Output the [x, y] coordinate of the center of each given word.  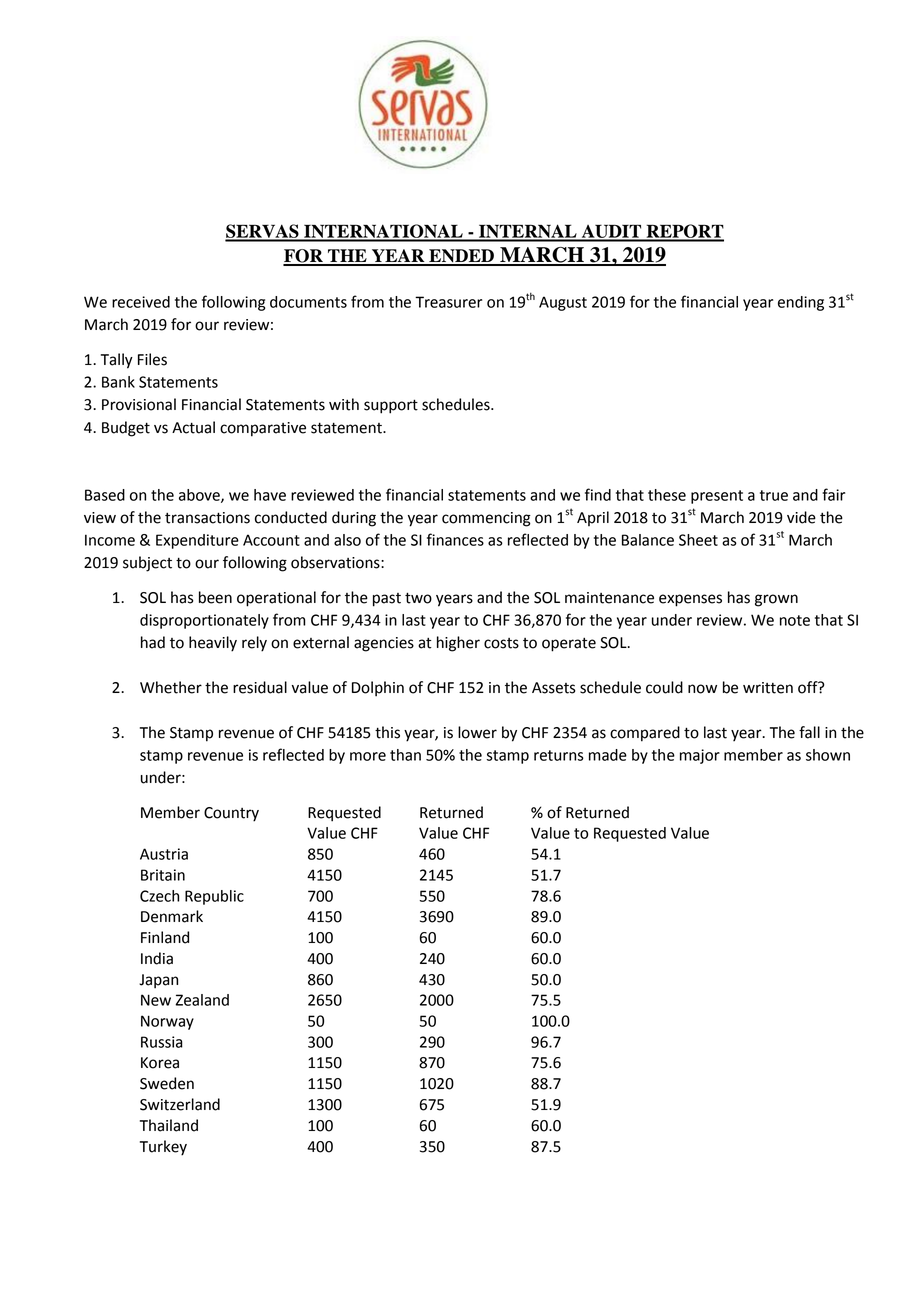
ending [801, 303]
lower [477, 732]
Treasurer [448, 302]
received [141, 302]
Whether [171, 687]
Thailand [169, 1125]
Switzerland [180, 1104]
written [768, 688]
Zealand [202, 1000]
